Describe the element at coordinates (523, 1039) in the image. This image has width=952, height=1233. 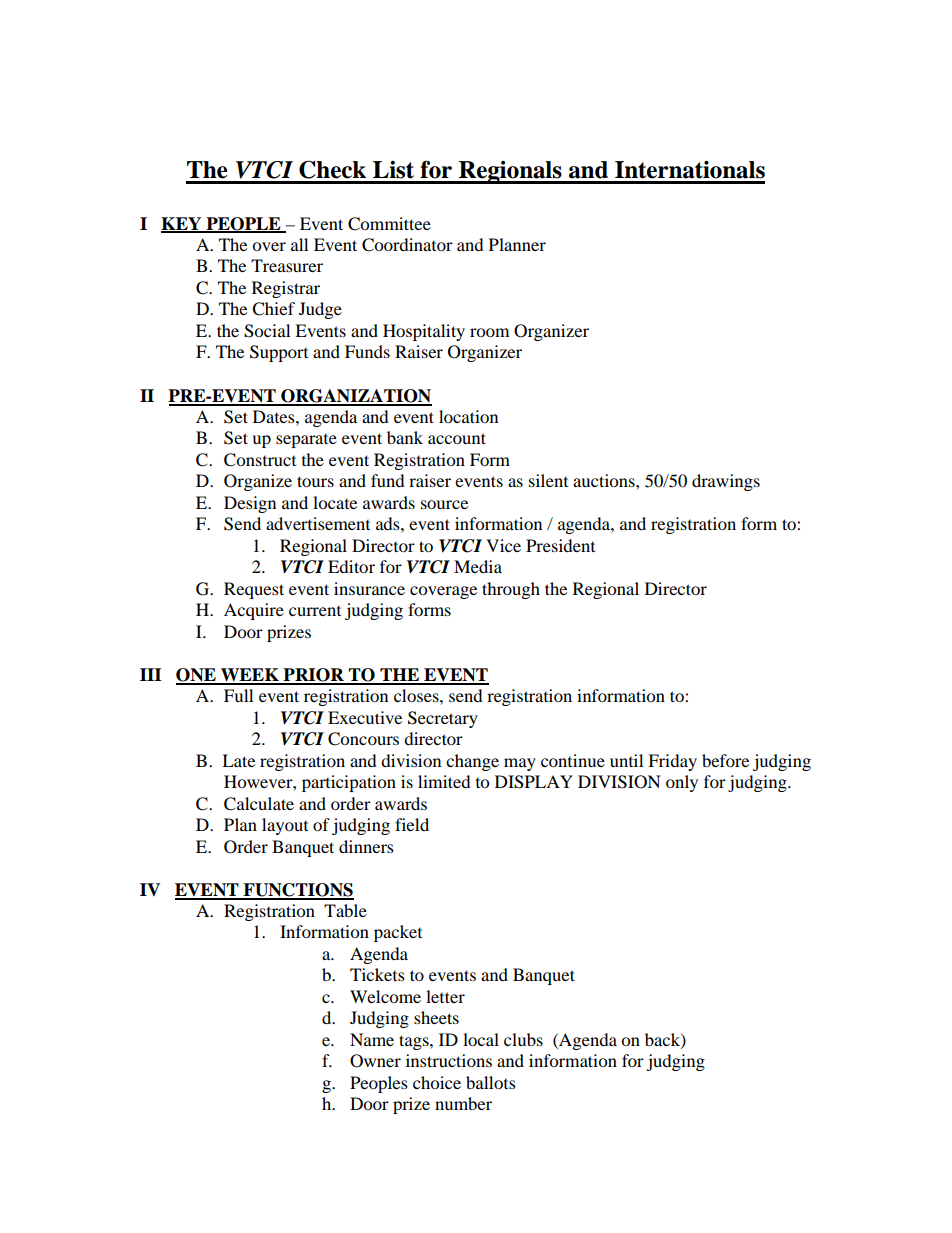
I see `clubs` at that location.
